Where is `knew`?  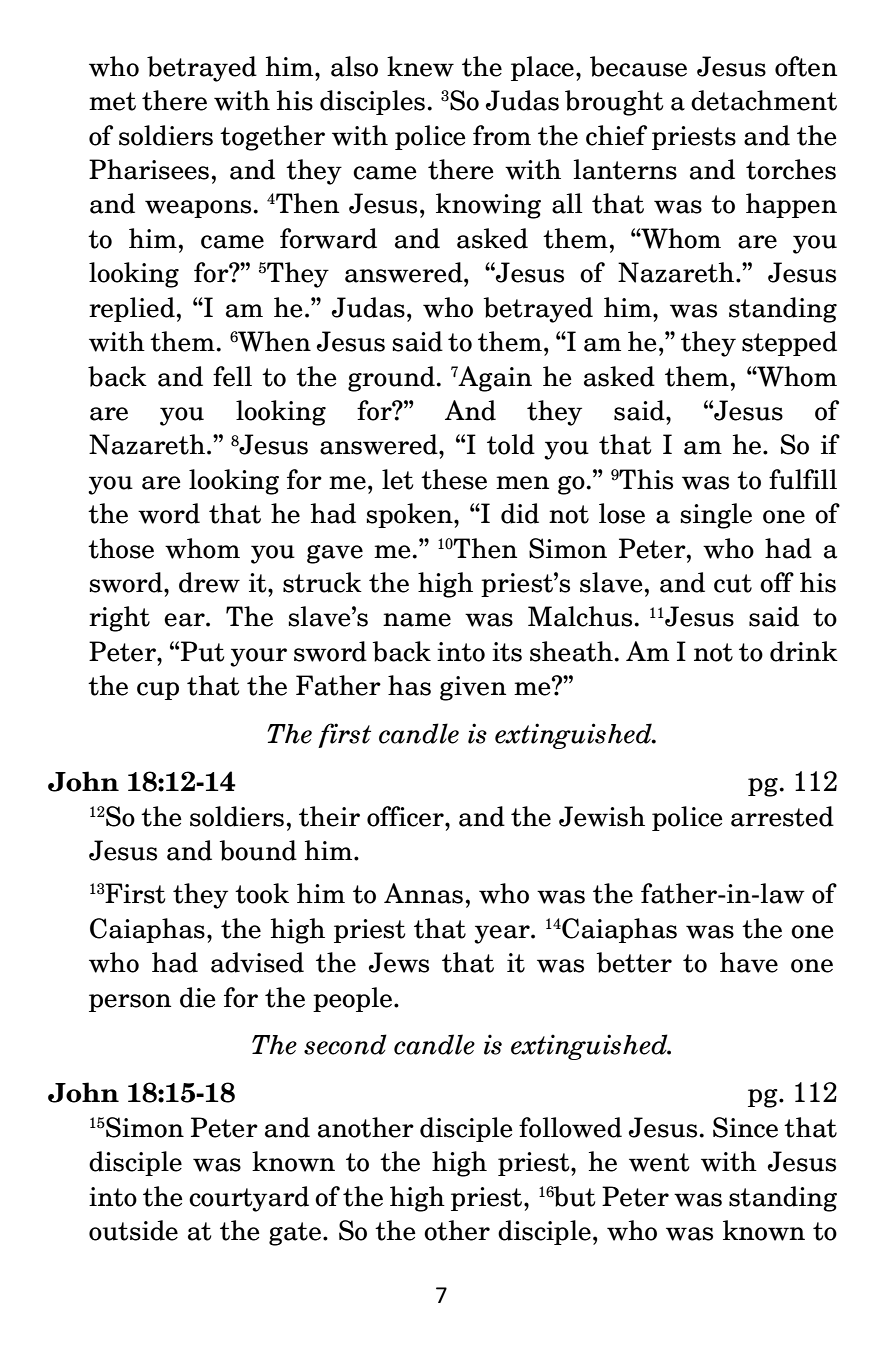 knew is located at coordinates (420, 66).
